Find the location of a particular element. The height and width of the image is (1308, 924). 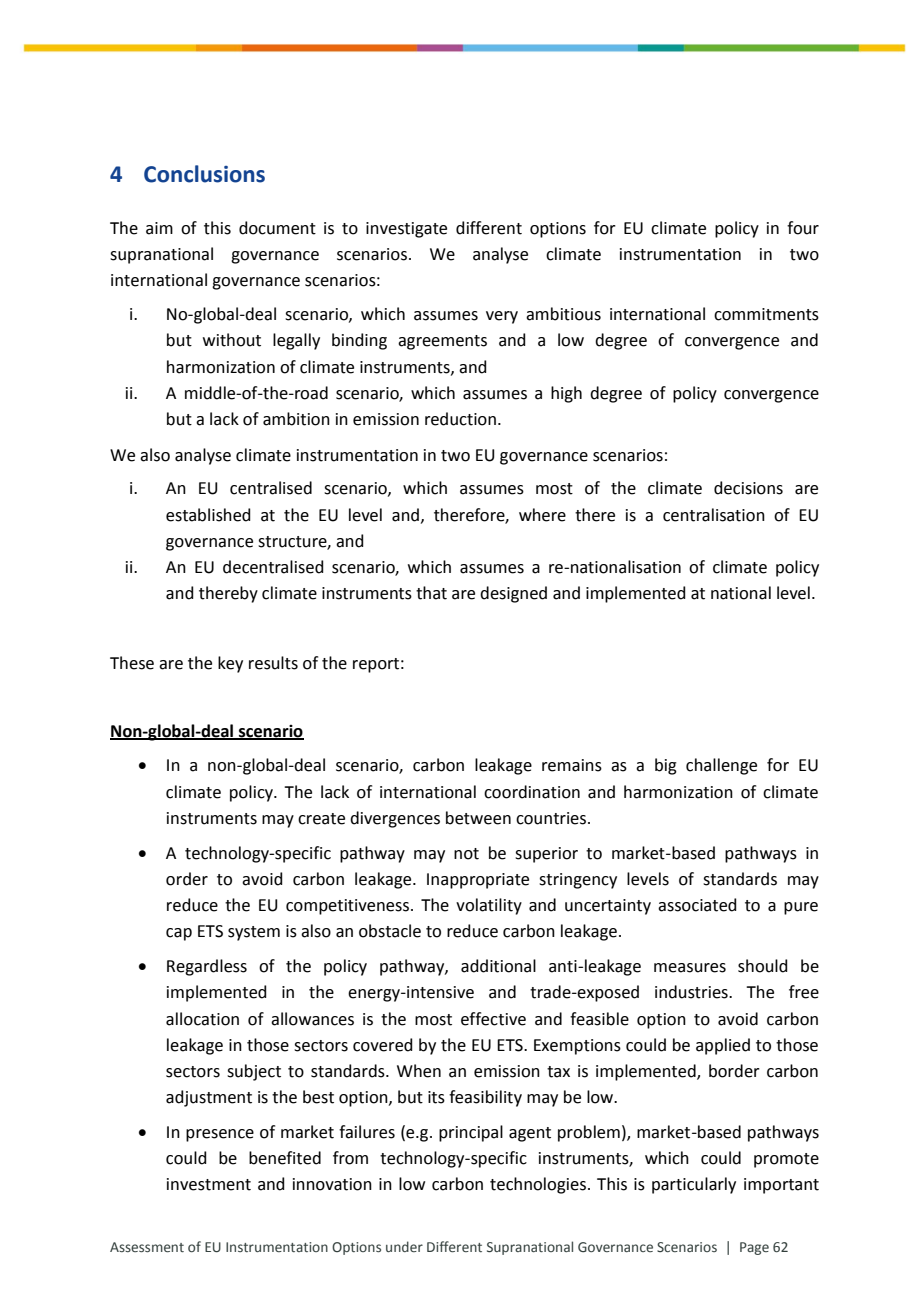

investigate is located at coordinates (406, 230).
